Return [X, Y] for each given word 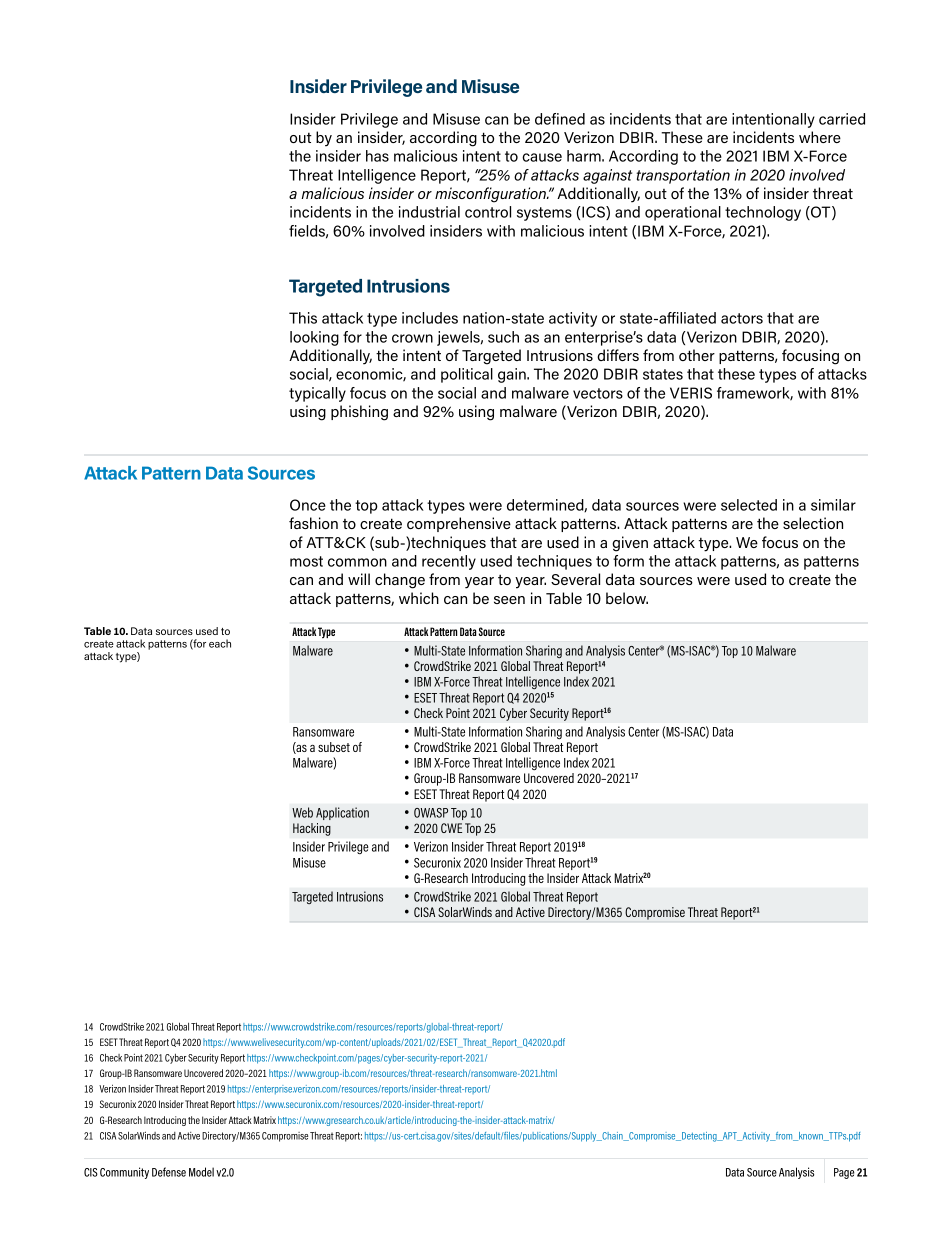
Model [201, 1172]
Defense [169, 1172]
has [377, 156]
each [220, 643]
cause [542, 157]
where [820, 137]
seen [509, 600]
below [627, 598]
